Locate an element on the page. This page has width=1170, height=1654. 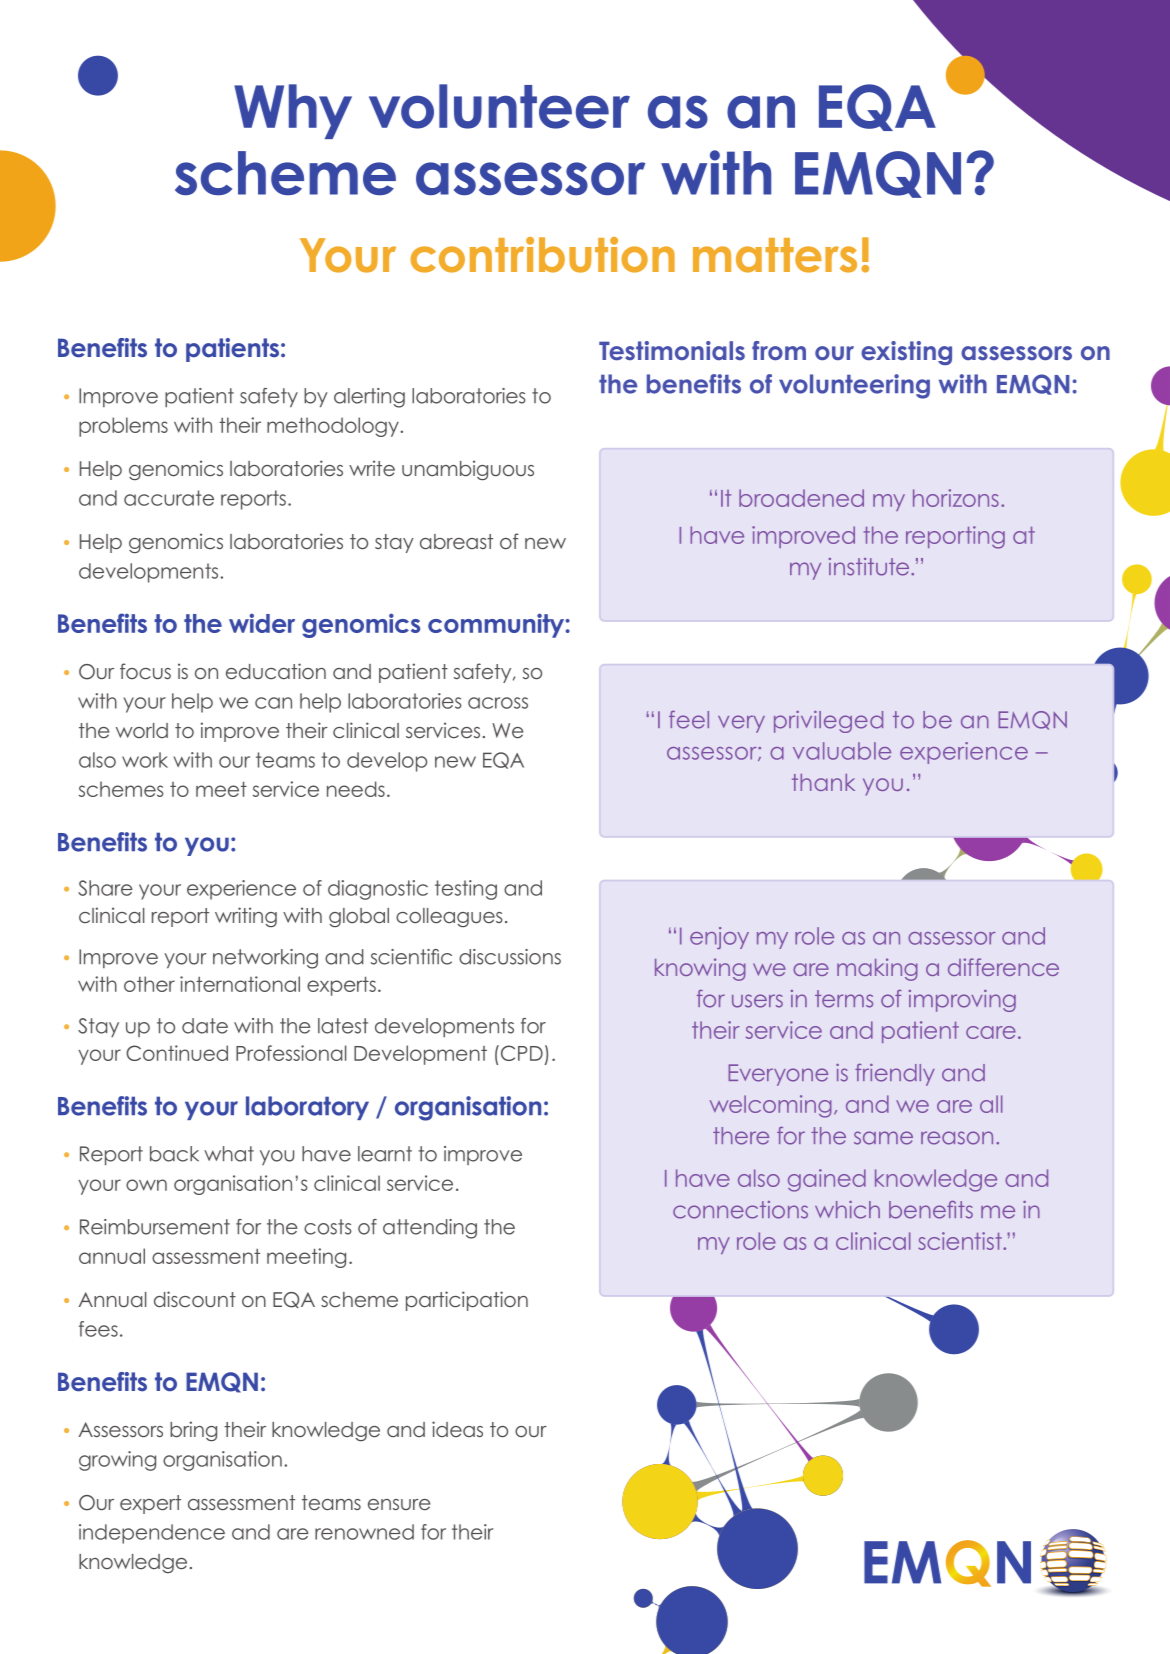
matters is located at coordinates (775, 255).
